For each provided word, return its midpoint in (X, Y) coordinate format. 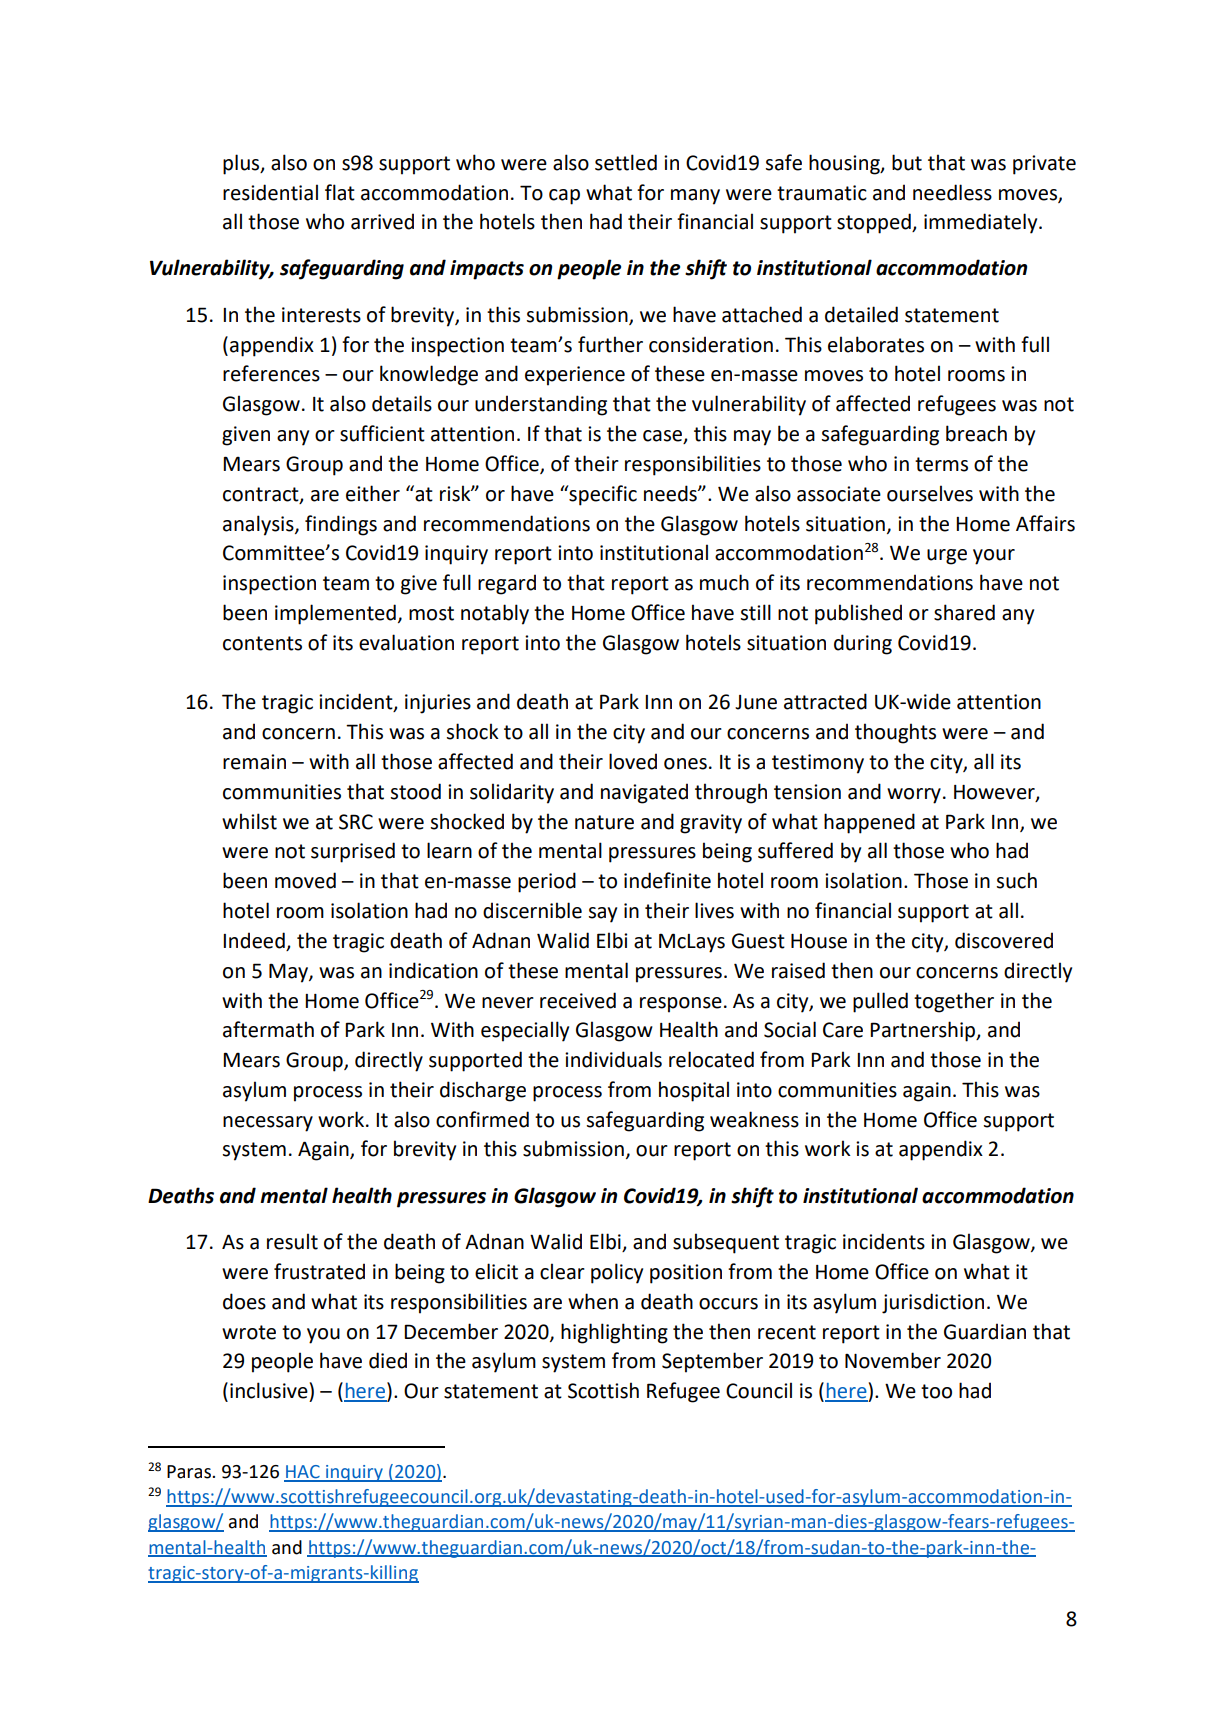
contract (262, 495)
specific (602, 495)
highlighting (614, 1333)
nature (604, 822)
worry (914, 796)
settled (626, 162)
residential (270, 192)
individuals (613, 1059)
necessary (268, 1124)
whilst (249, 821)
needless (952, 192)
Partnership (924, 1031)
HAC (303, 1473)
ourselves (930, 493)
